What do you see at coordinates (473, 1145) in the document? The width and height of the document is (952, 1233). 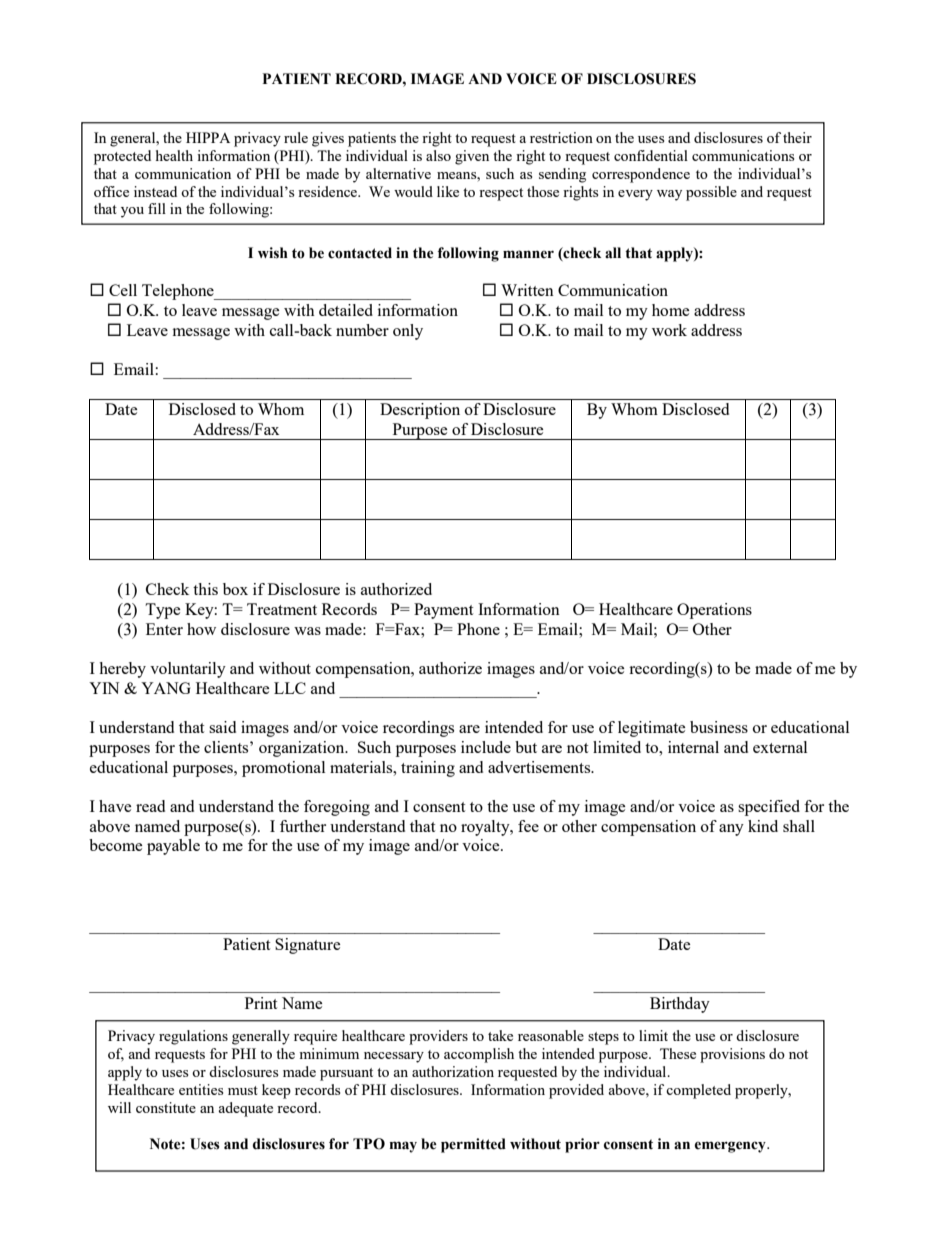 I see `permitted` at bounding box center [473, 1145].
